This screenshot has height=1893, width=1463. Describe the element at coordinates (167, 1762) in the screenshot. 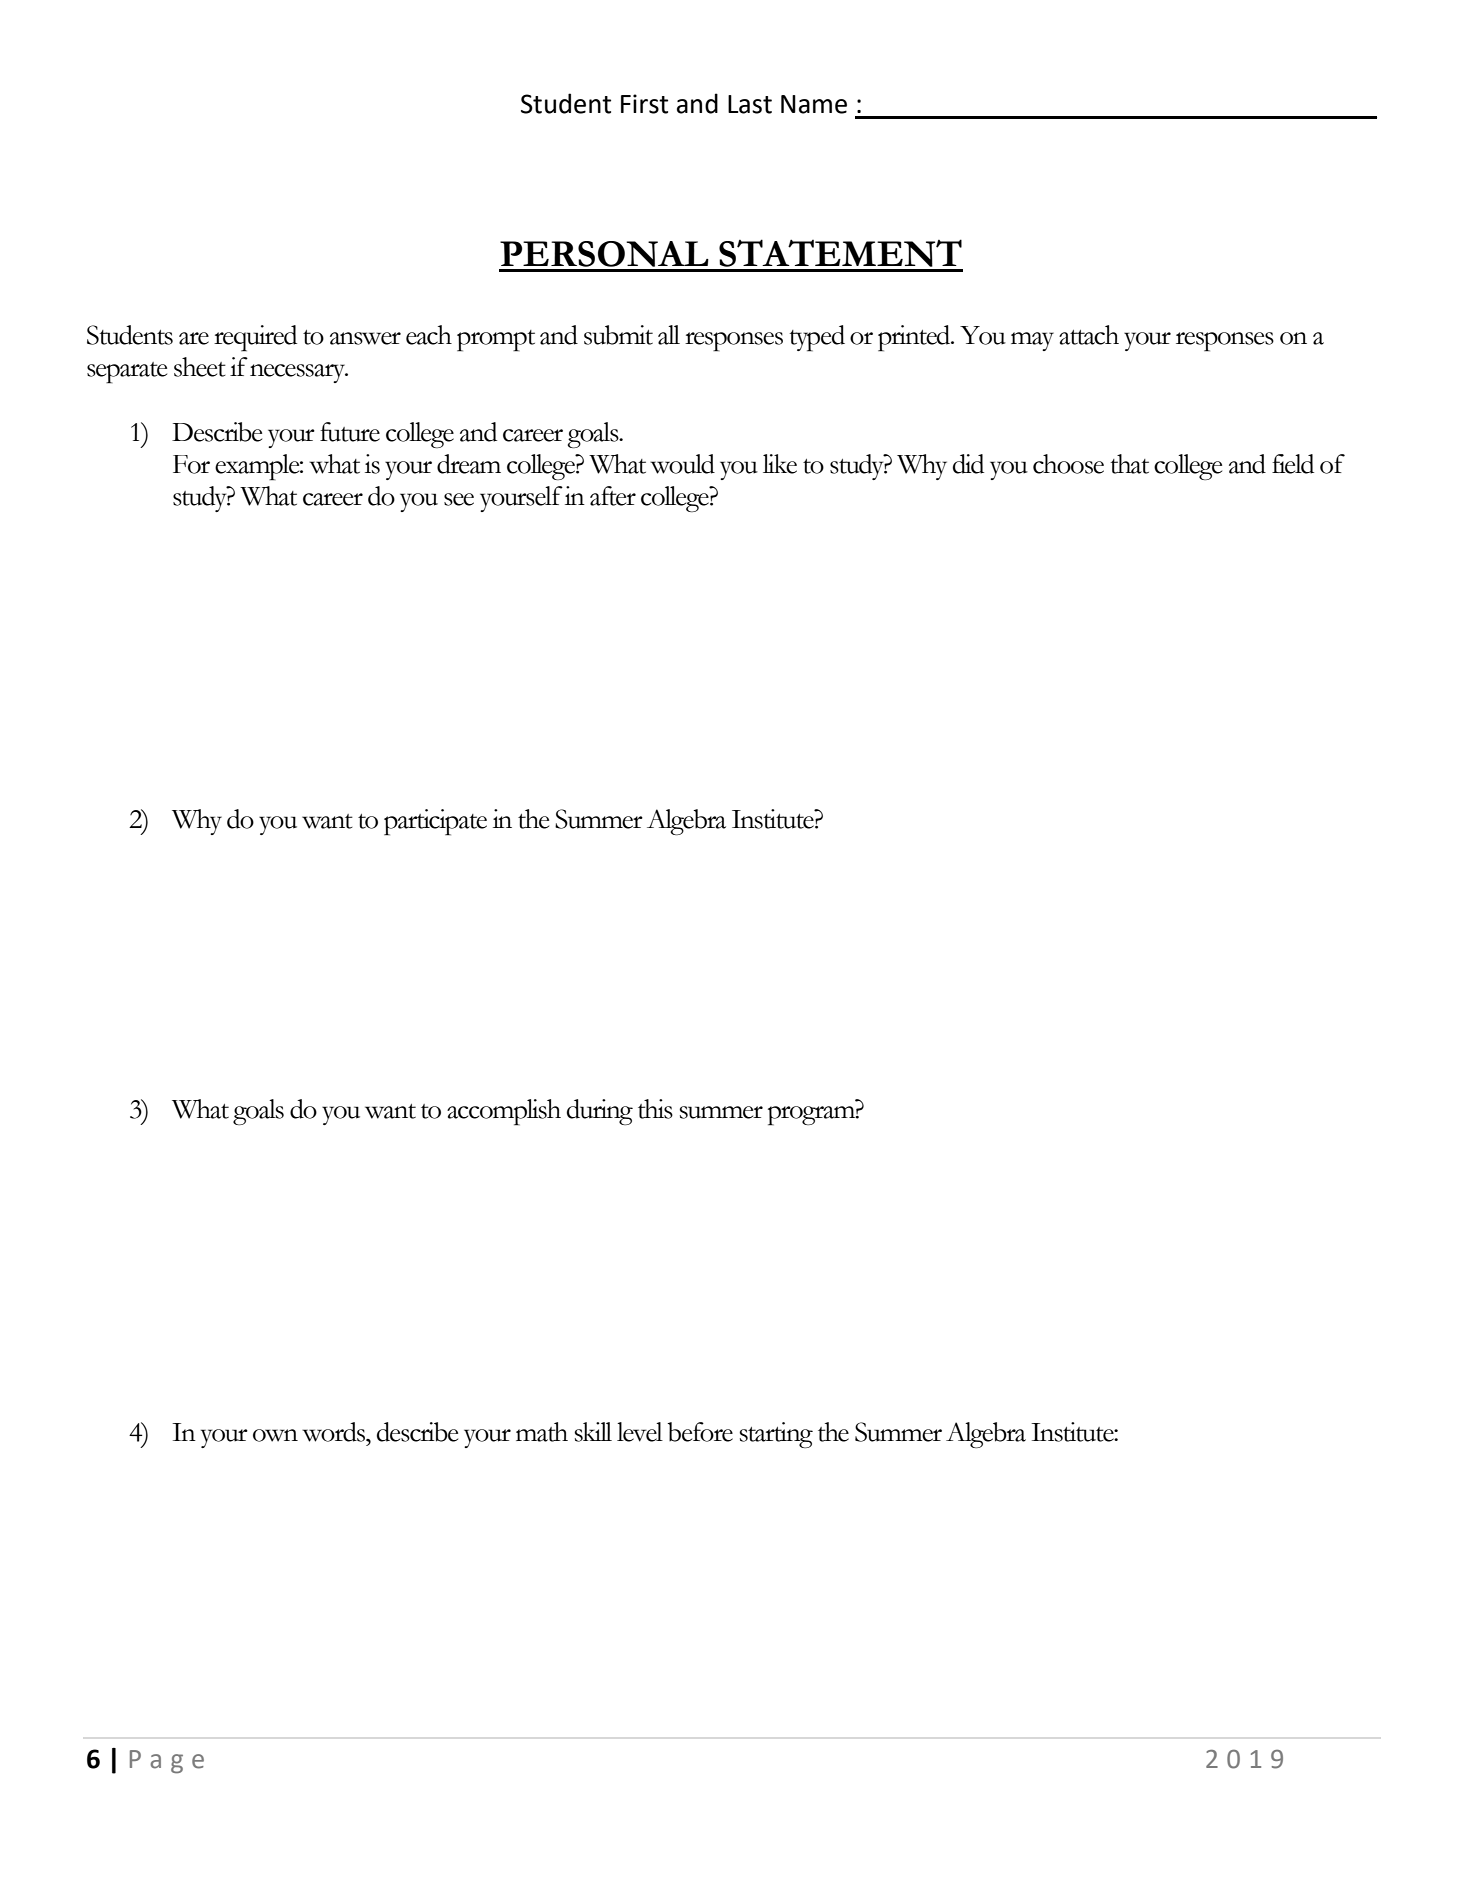

I see `Page` at that location.
